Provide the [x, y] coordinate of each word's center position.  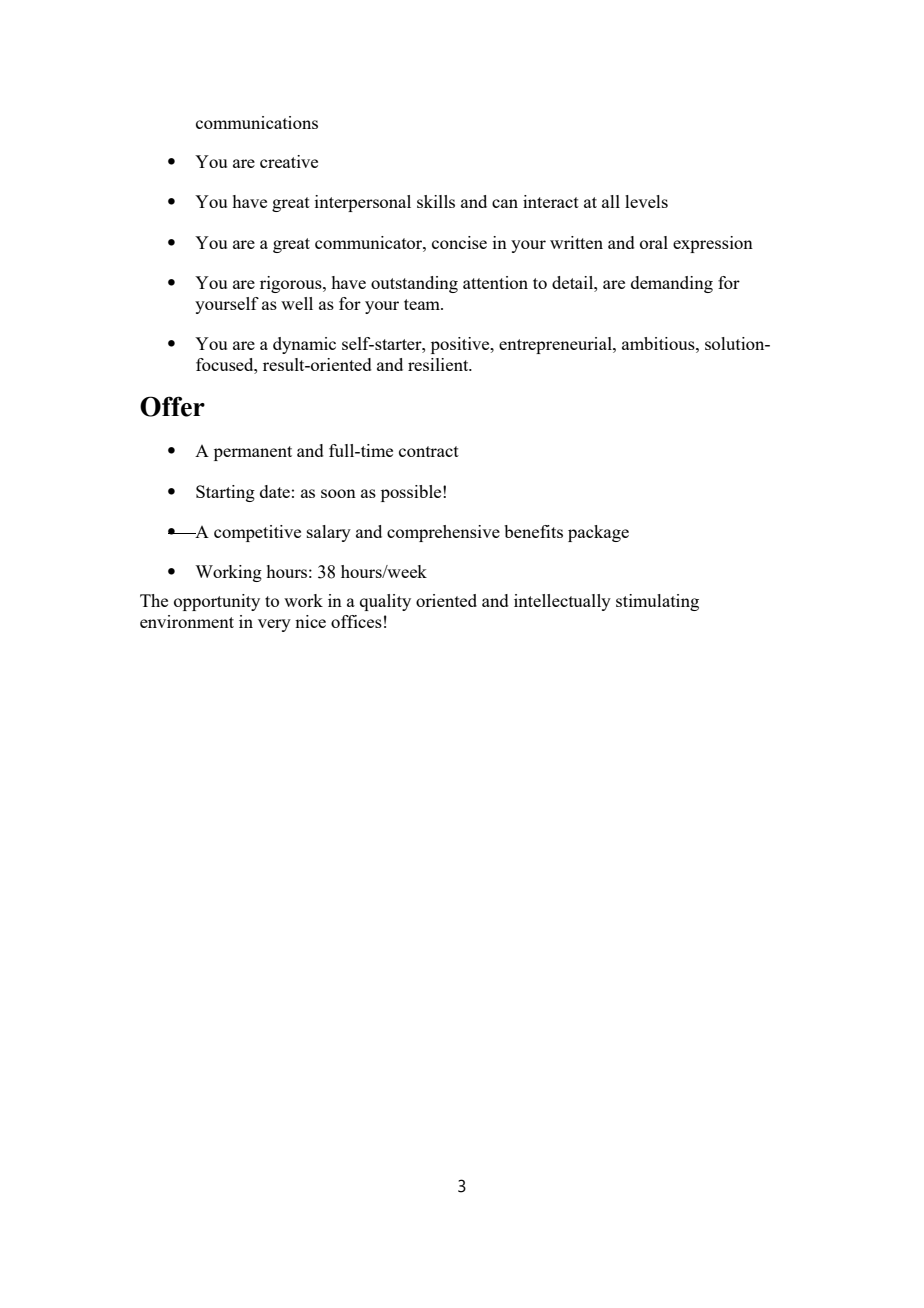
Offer [172, 406]
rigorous [292, 284]
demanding [672, 284]
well [297, 303]
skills [436, 201]
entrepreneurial [556, 345]
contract [429, 451]
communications [257, 122]
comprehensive [443, 533]
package [598, 533]
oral [654, 242]
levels [646, 201]
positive [461, 345]
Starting [225, 493]
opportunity [217, 602]
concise [459, 242]
